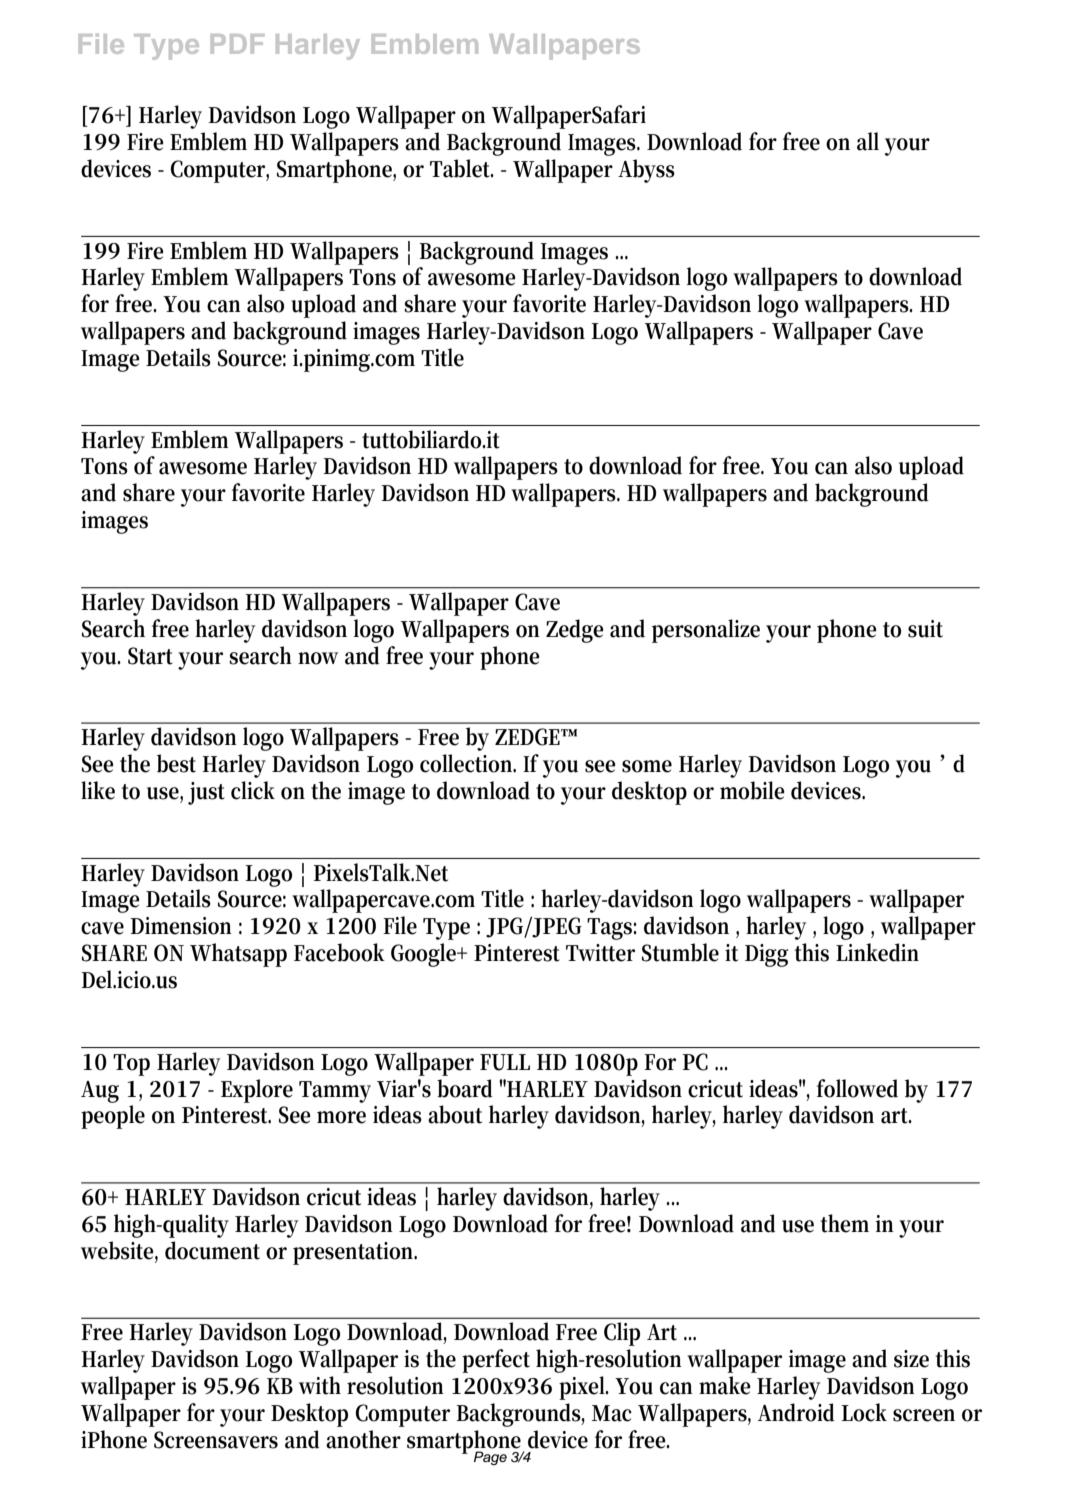 The width and height of the page is (1066, 1508). What do you see at coordinates (646, 171) in the page?
I see `Abyss` at bounding box center [646, 171].
